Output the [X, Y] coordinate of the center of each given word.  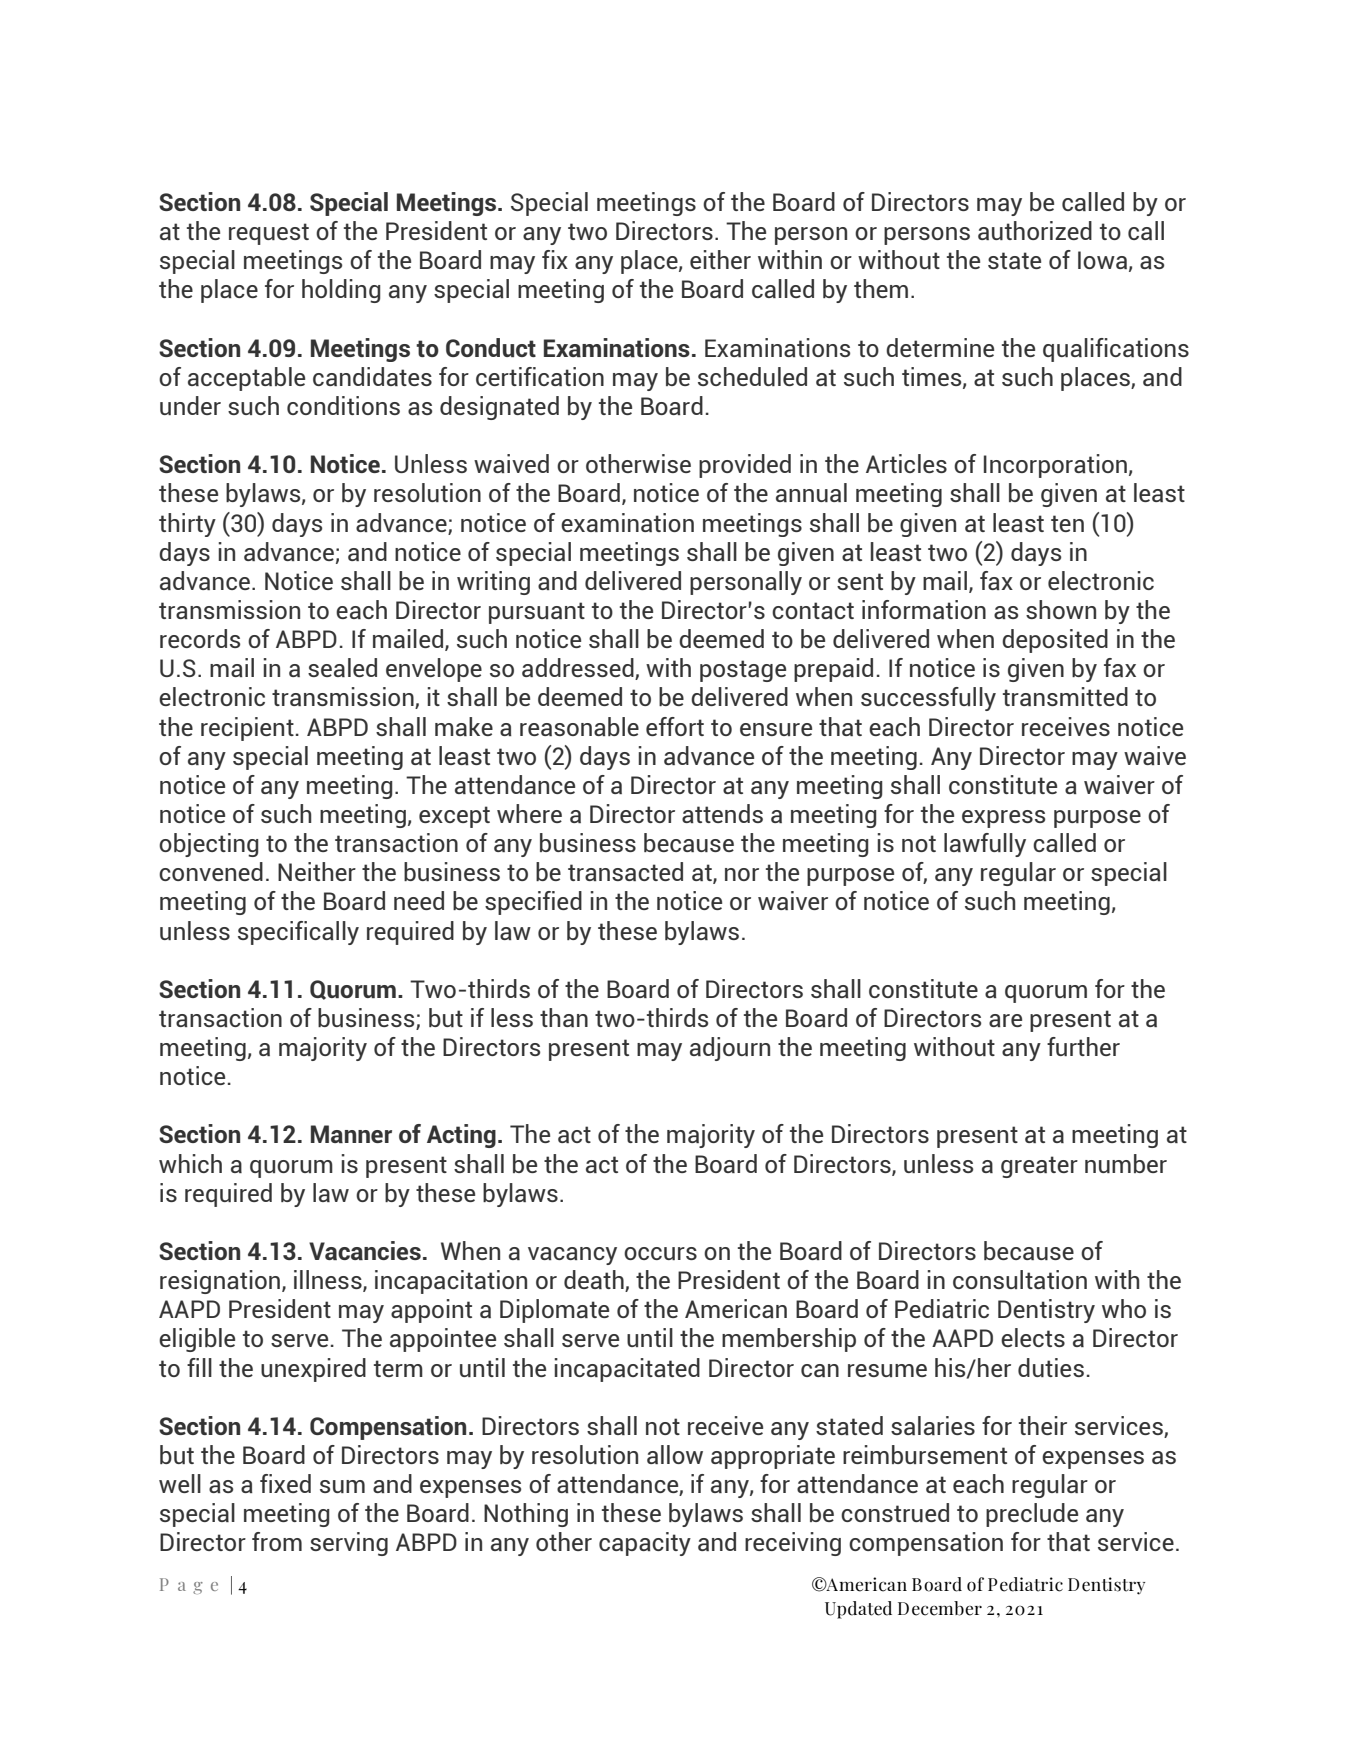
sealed [342, 667]
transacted [625, 871]
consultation [1020, 1279]
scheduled [752, 376]
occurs [660, 1253]
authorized [1035, 230]
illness [329, 1281]
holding [341, 291]
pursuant [537, 613]
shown [1061, 609]
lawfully [985, 845]
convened [211, 871]
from [277, 1541]
